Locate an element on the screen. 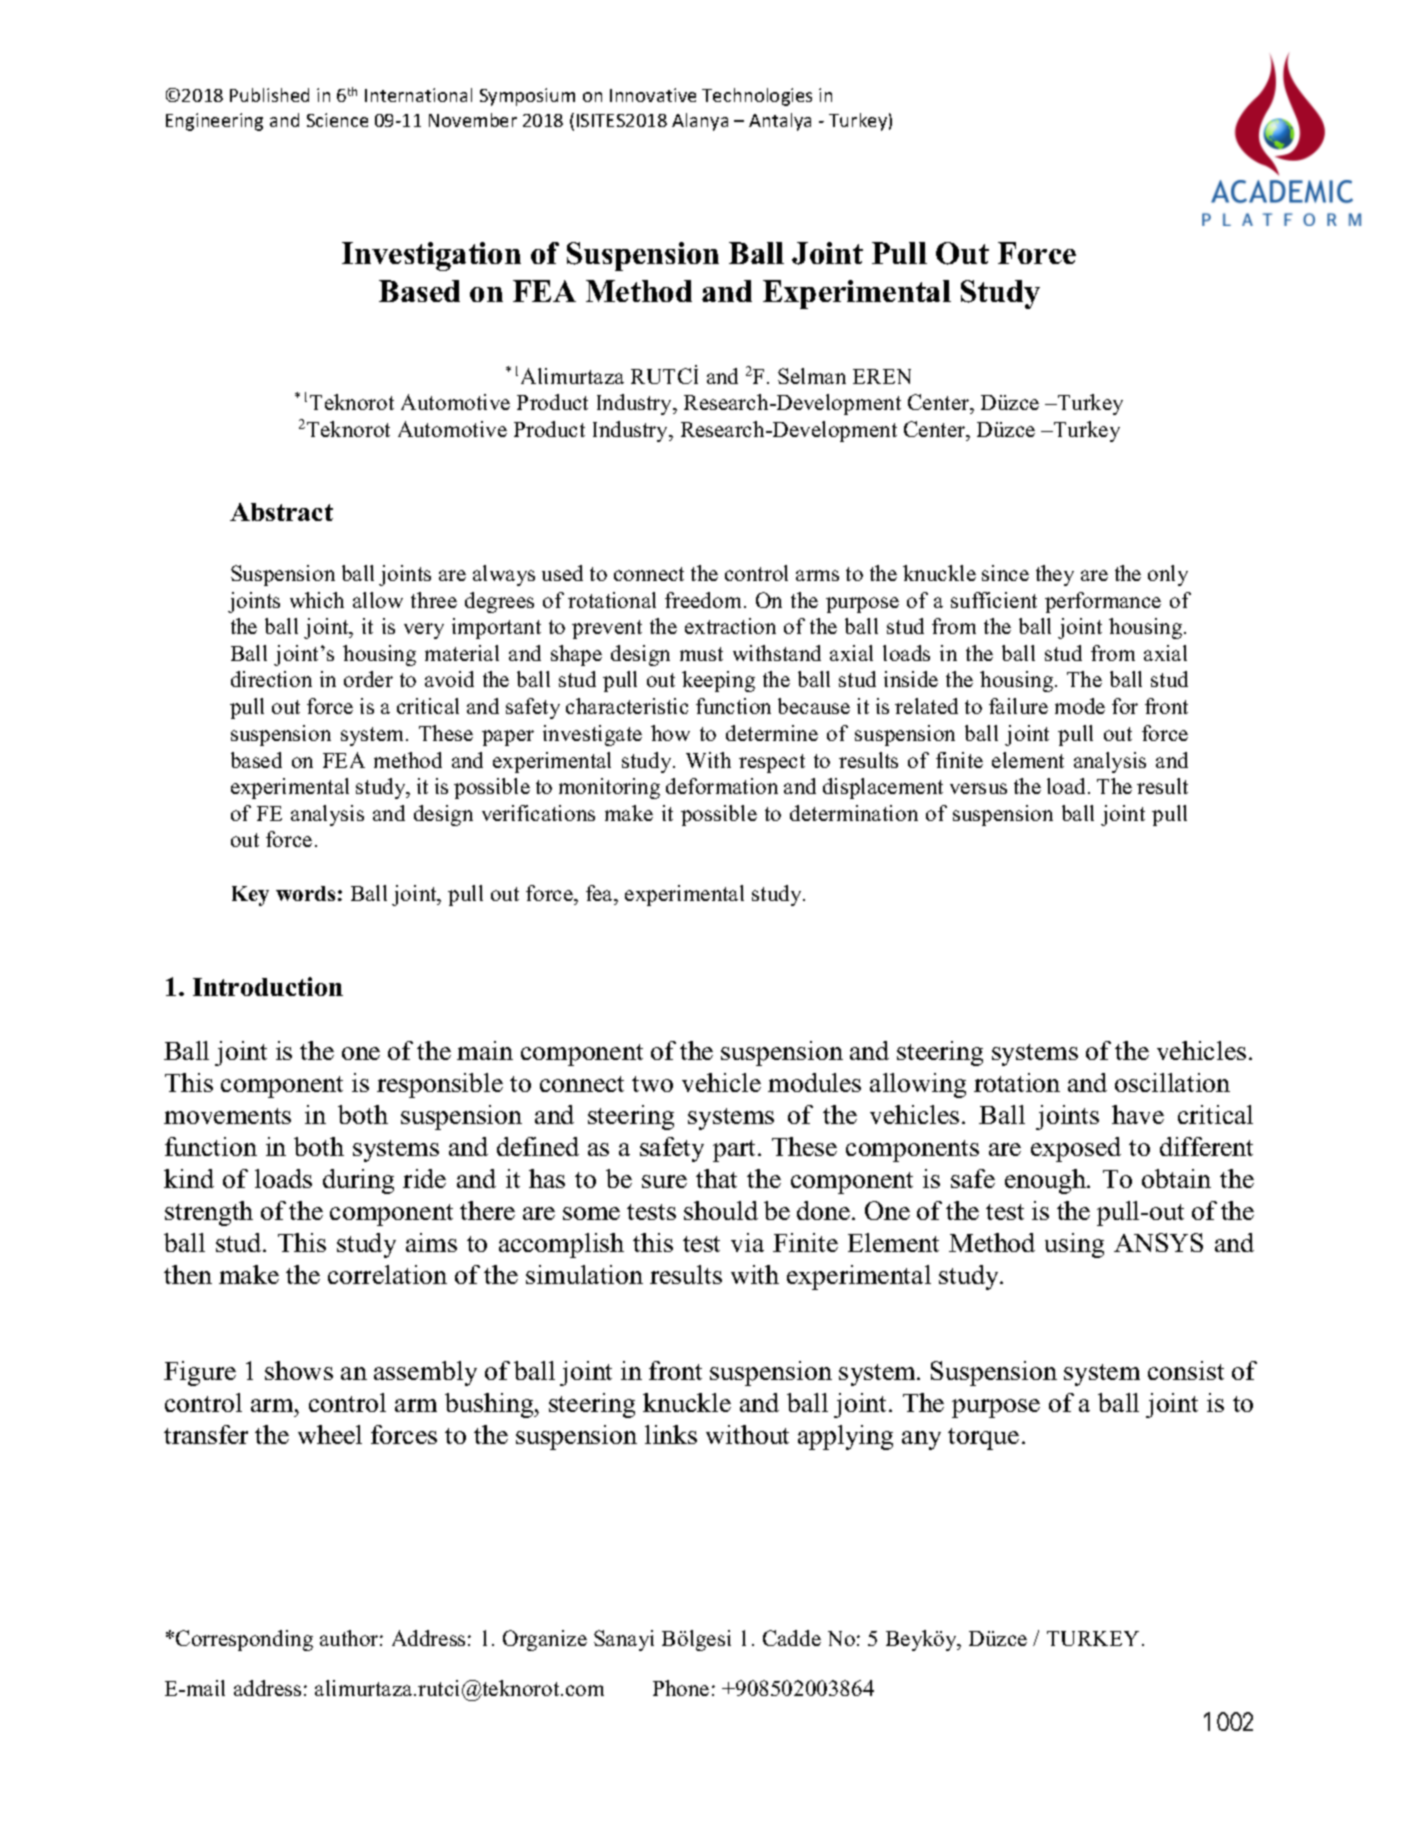 The height and width of the screenshot is (1836, 1419). Phone is located at coordinates (681, 1688).
